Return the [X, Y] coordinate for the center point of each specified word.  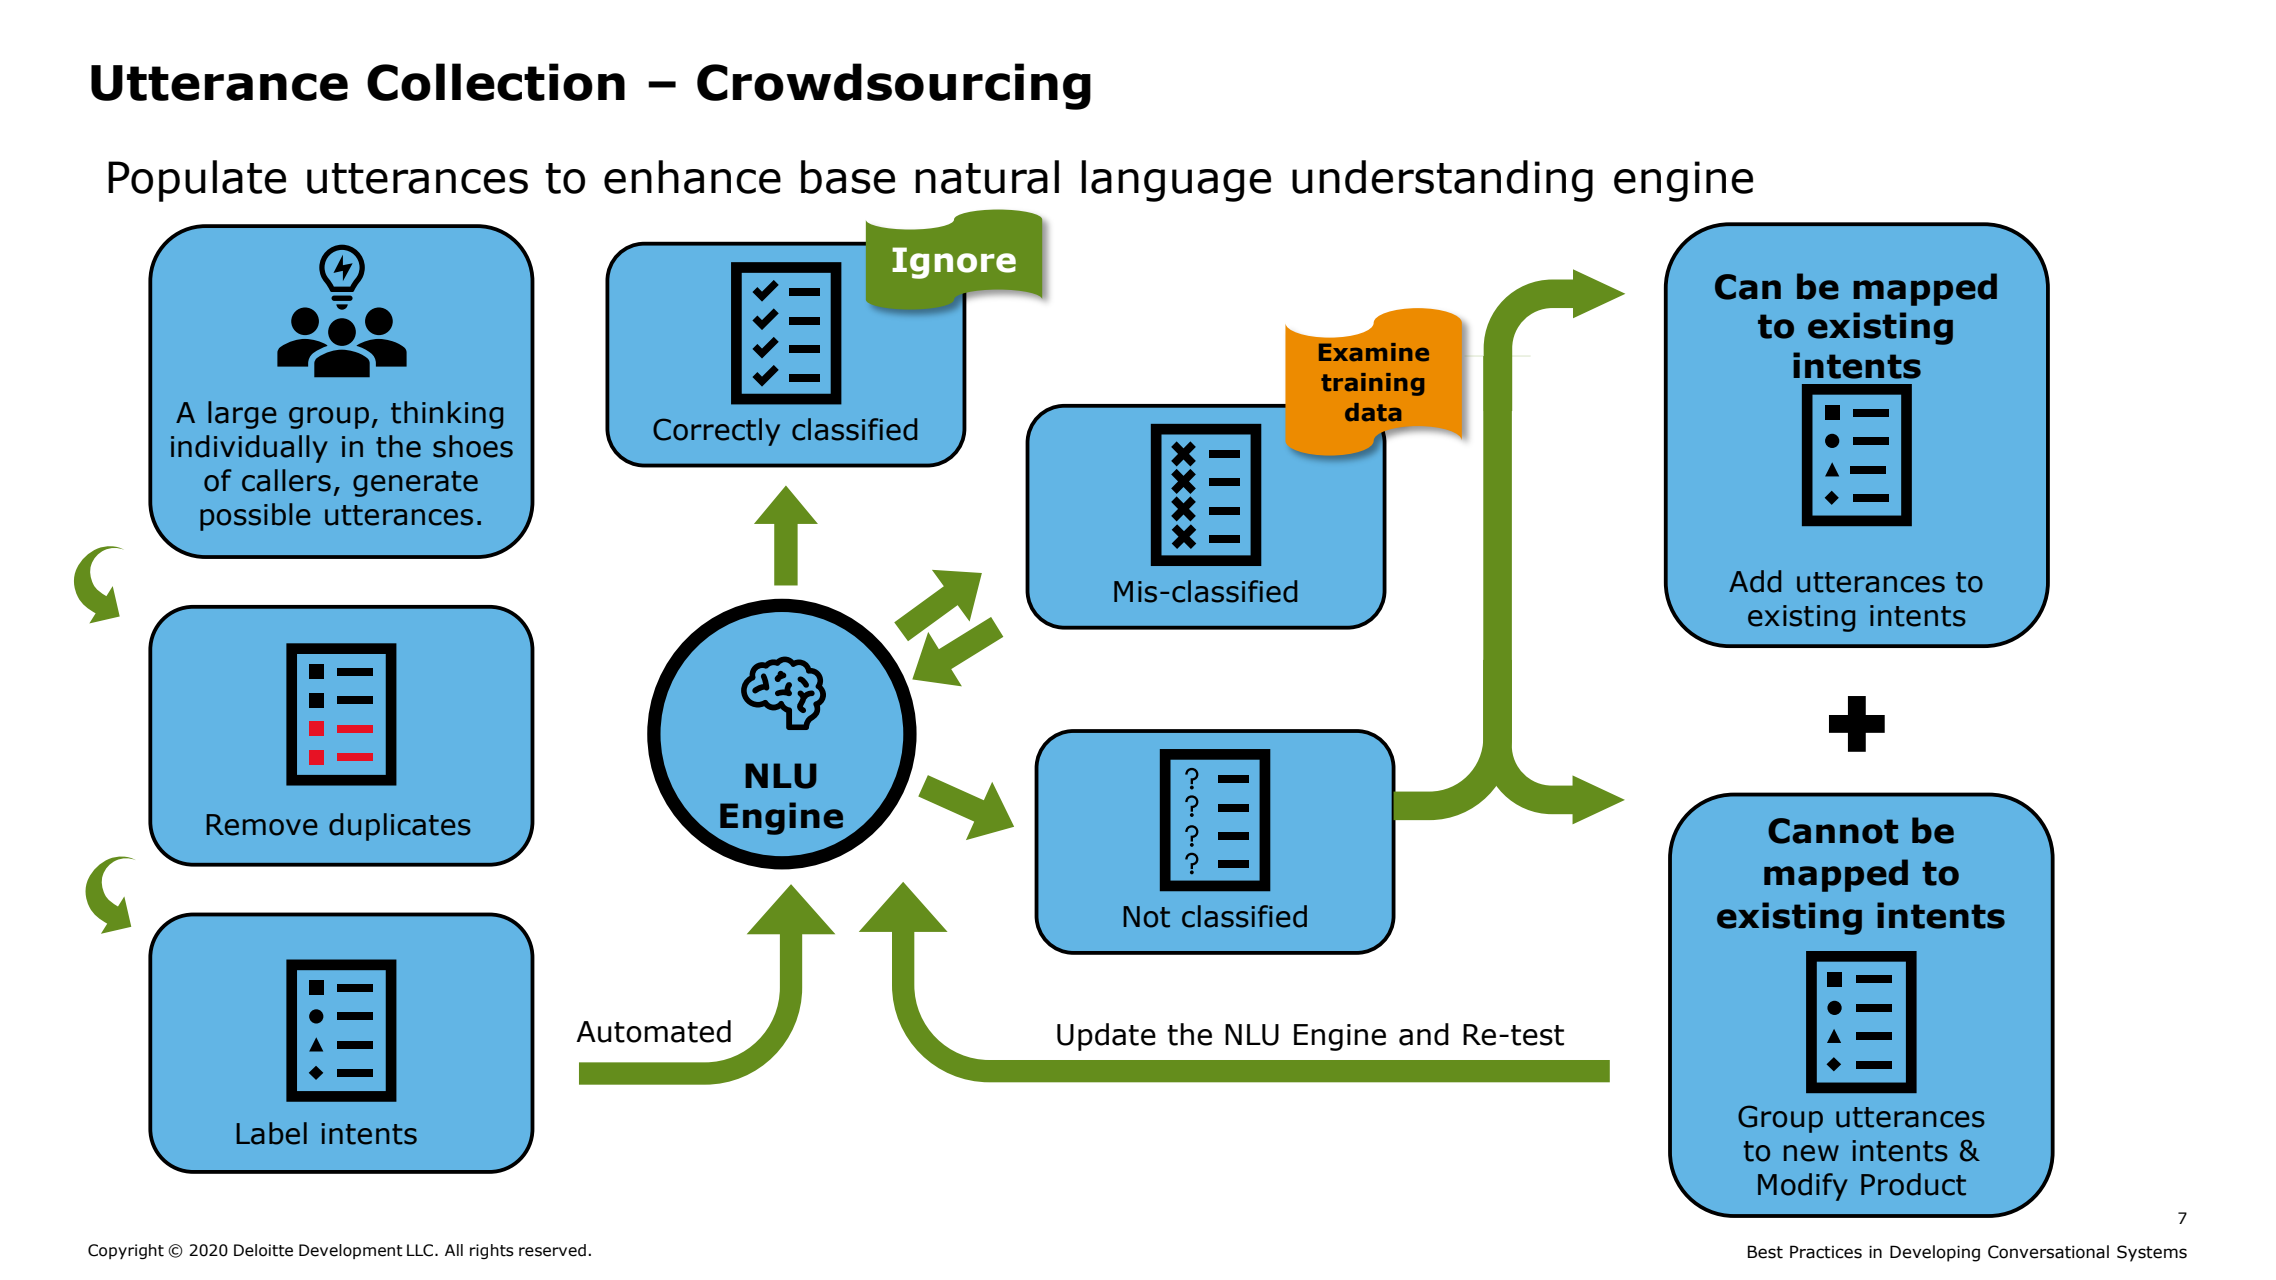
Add [1755, 581]
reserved [552, 1250]
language [1176, 181]
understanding [1442, 181]
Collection [496, 82]
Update [1106, 1037]
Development [351, 1251]
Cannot [1833, 831]
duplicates [400, 827]
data [1373, 412]
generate [415, 484]
